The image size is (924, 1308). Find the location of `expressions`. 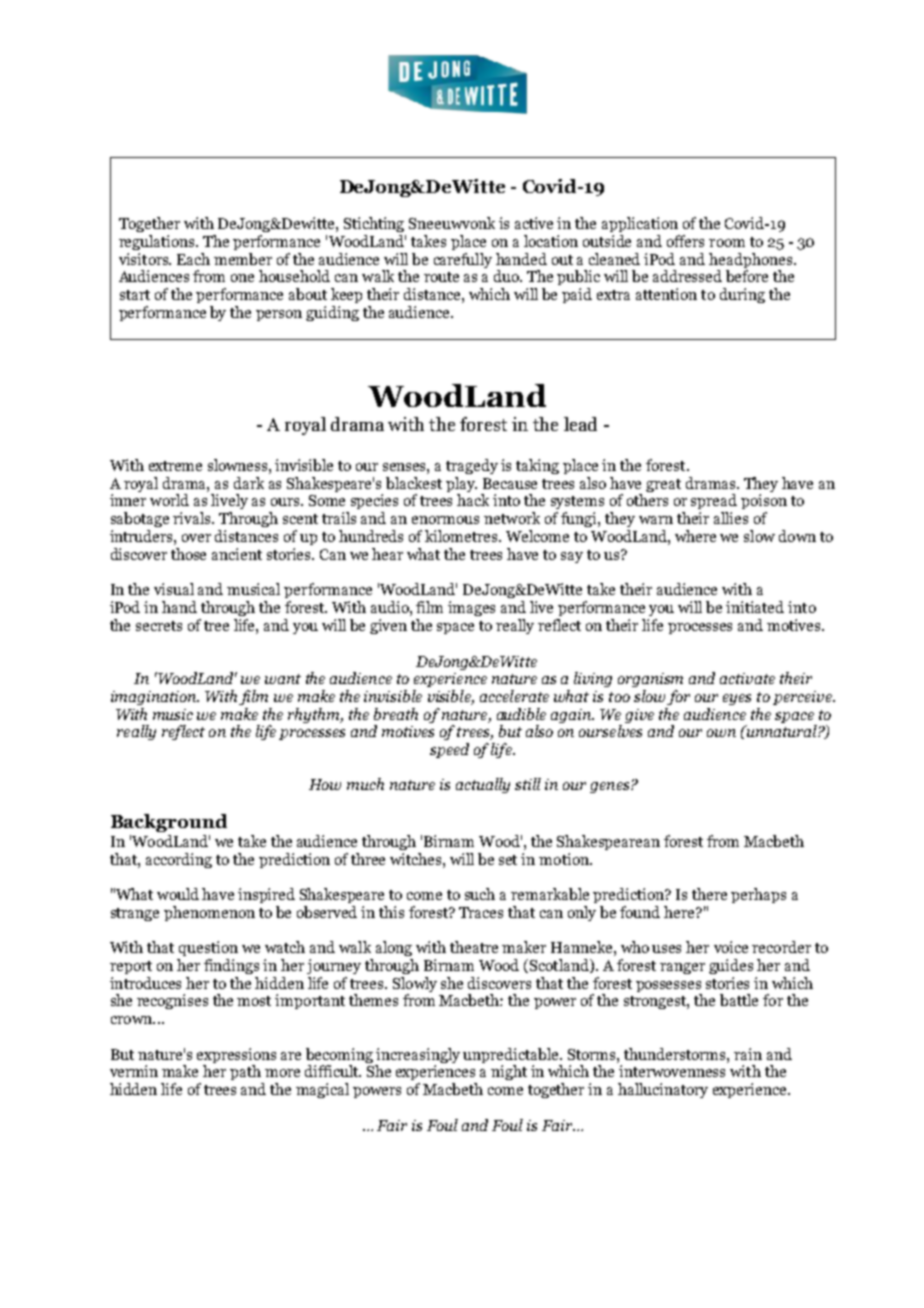

expressions is located at coordinates (236, 1055).
